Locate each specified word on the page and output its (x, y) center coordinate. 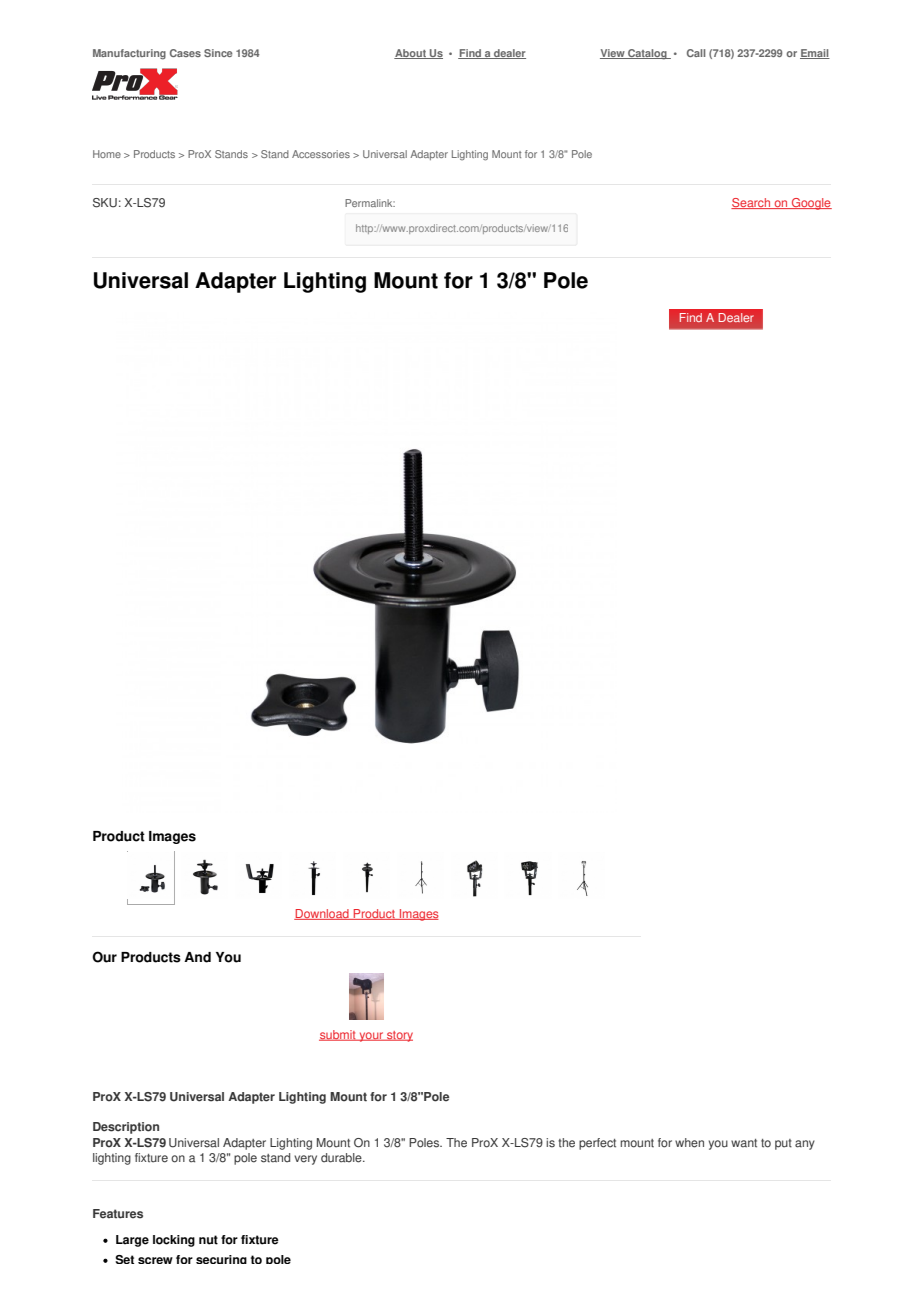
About (411, 54)
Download (322, 914)
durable (342, 1158)
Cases (185, 53)
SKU (105, 203)
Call (696, 53)
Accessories (321, 154)
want (744, 1143)
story (399, 1036)
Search (752, 203)
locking (174, 1241)
